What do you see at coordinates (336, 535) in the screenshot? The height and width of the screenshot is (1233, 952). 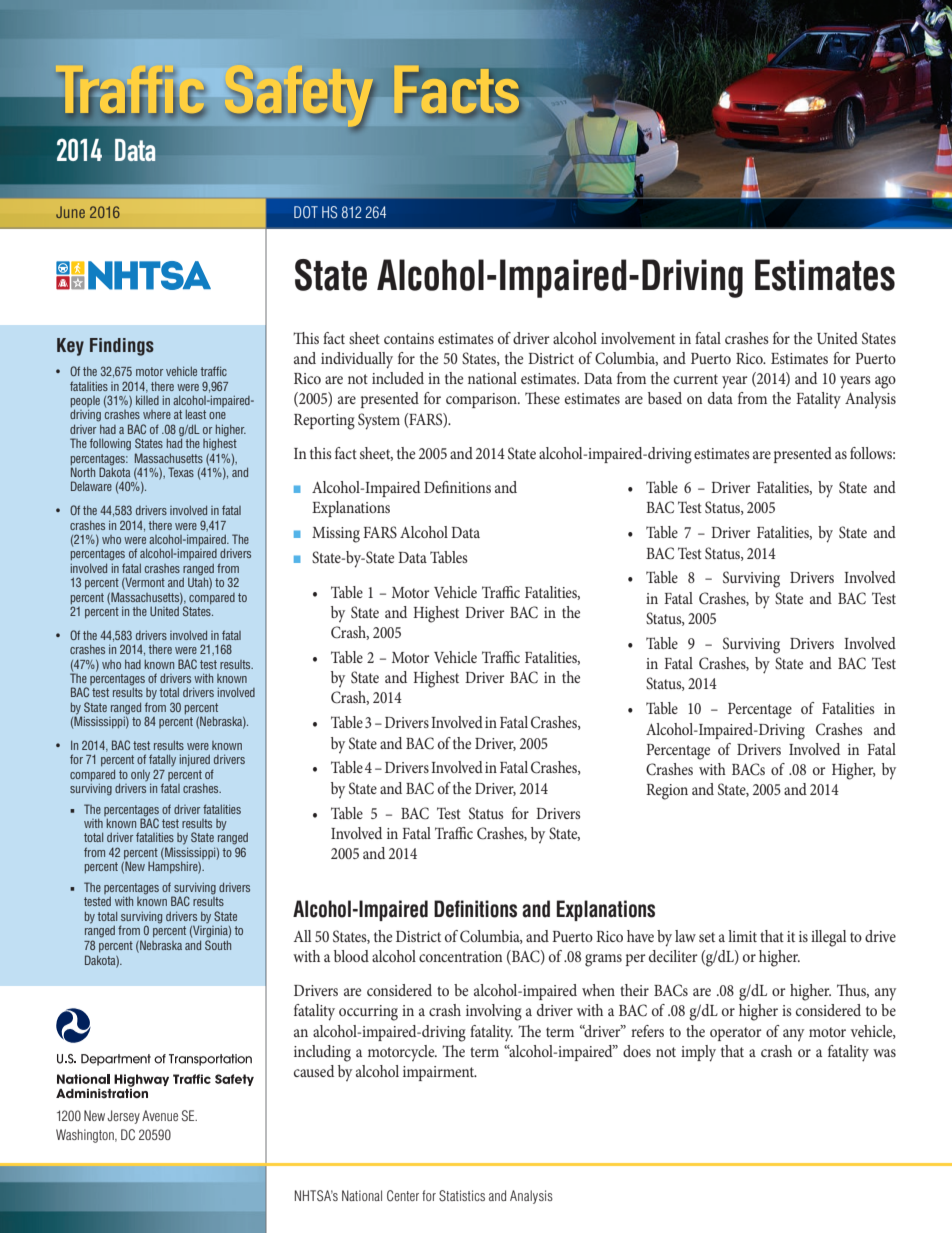 I see `Missing` at bounding box center [336, 535].
